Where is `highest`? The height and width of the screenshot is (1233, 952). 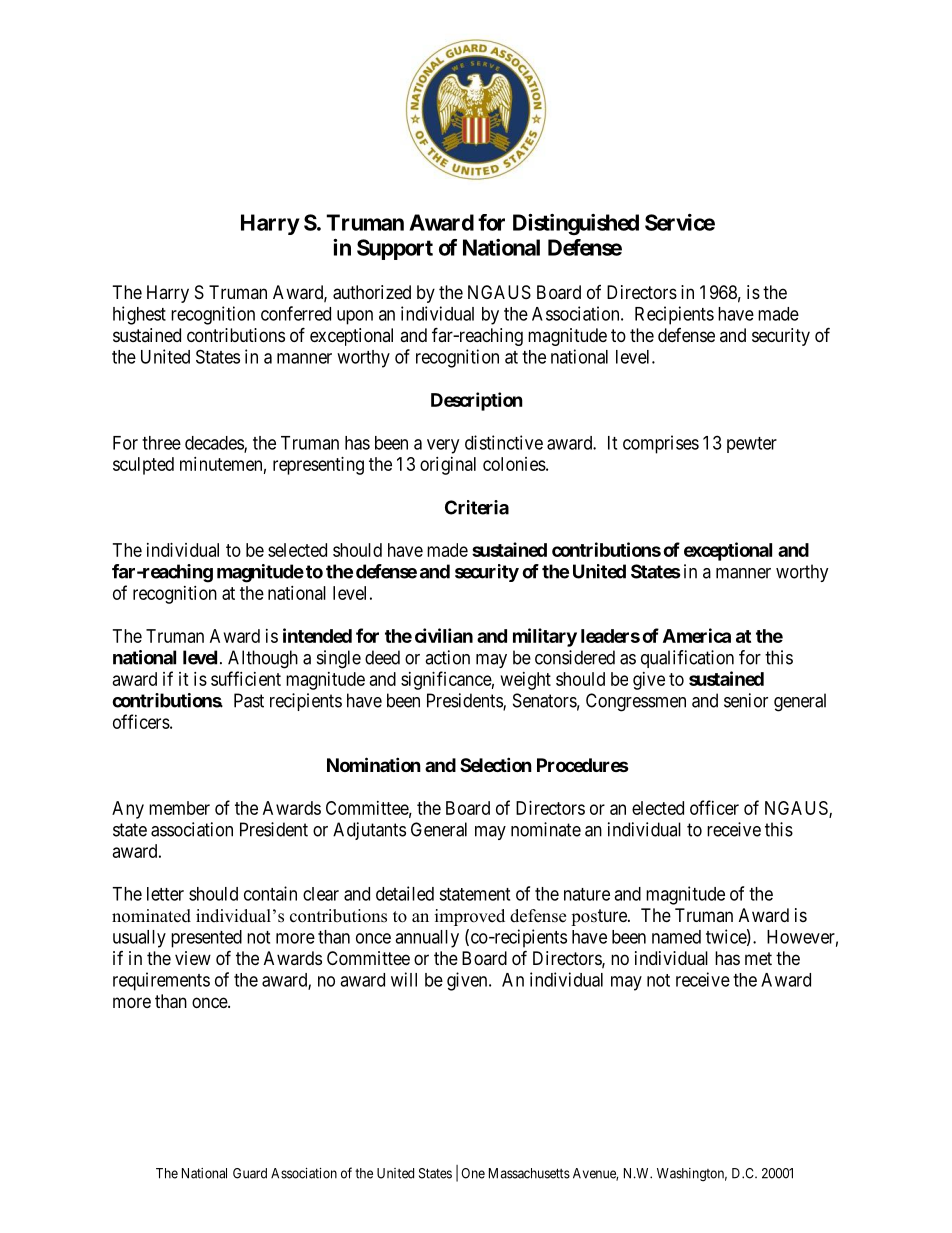
highest is located at coordinates (139, 315).
